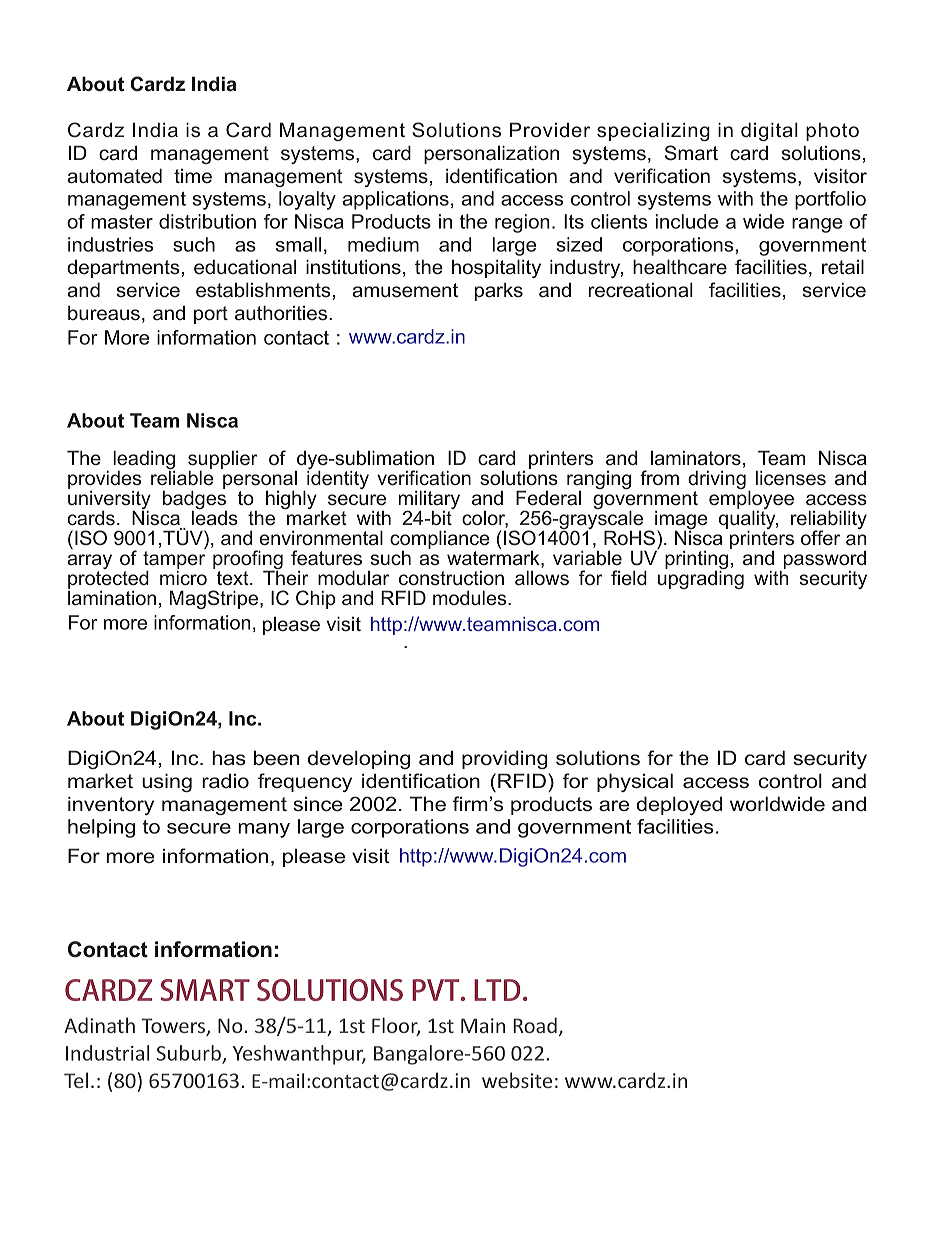  What do you see at coordinates (483, 1025) in the image?
I see `Main` at bounding box center [483, 1025].
